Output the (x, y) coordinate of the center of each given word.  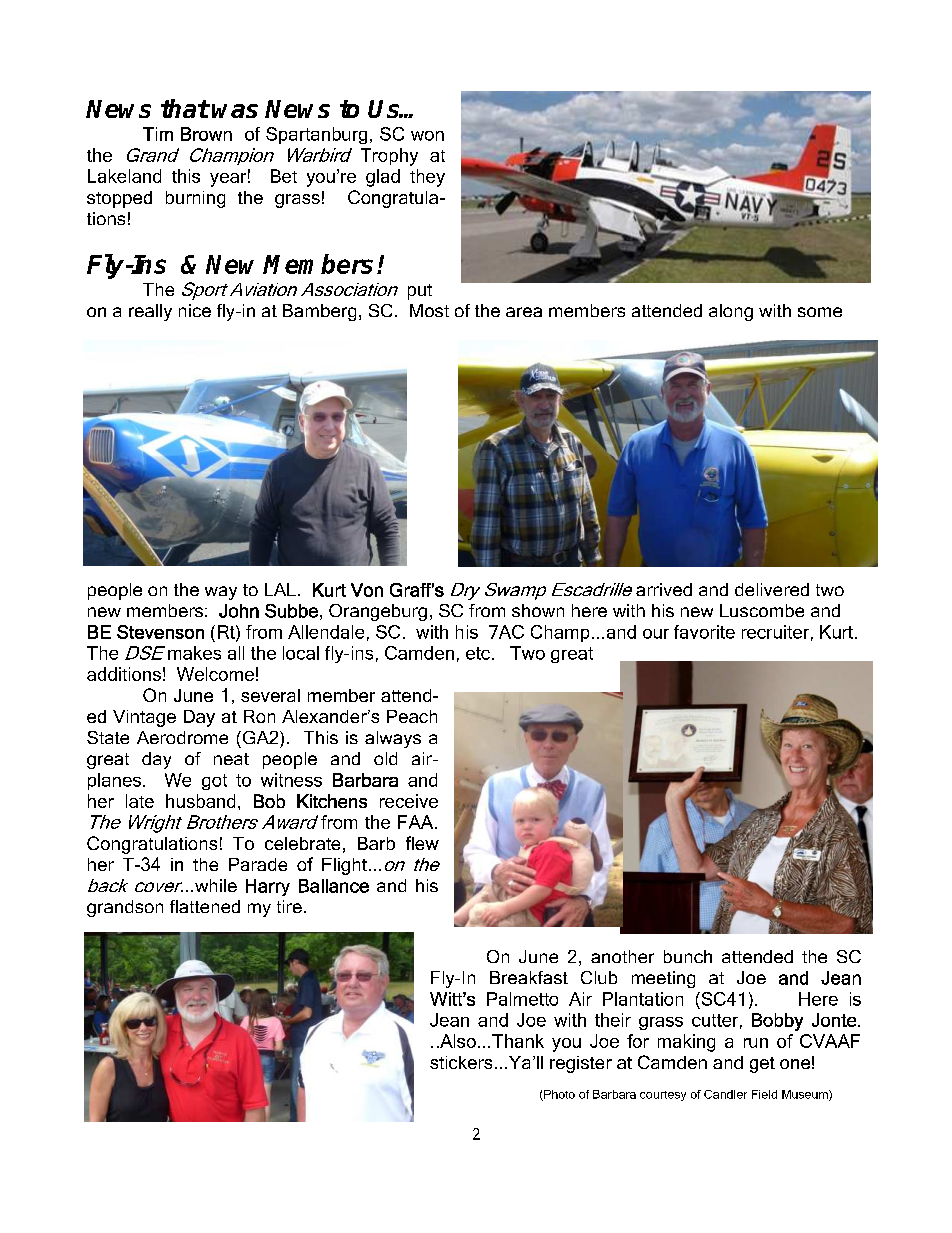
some (820, 312)
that (185, 108)
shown (538, 610)
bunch (688, 956)
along (731, 312)
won (427, 136)
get (762, 1065)
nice (195, 310)
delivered (772, 589)
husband (200, 801)
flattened (205, 906)
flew (422, 843)
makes (194, 653)
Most (429, 310)
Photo (558, 1095)
